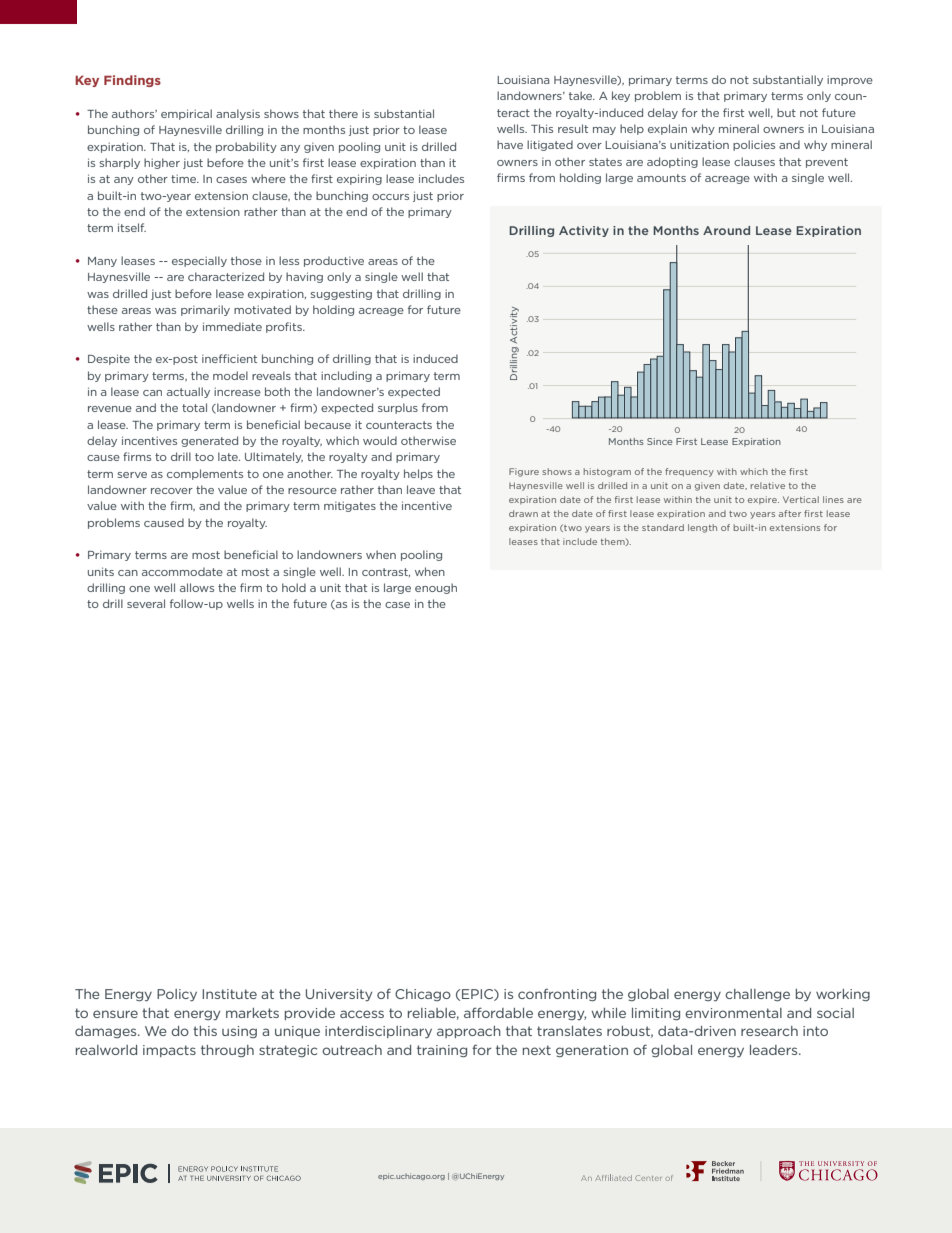  I want to click on surplus, so click(398, 408).
